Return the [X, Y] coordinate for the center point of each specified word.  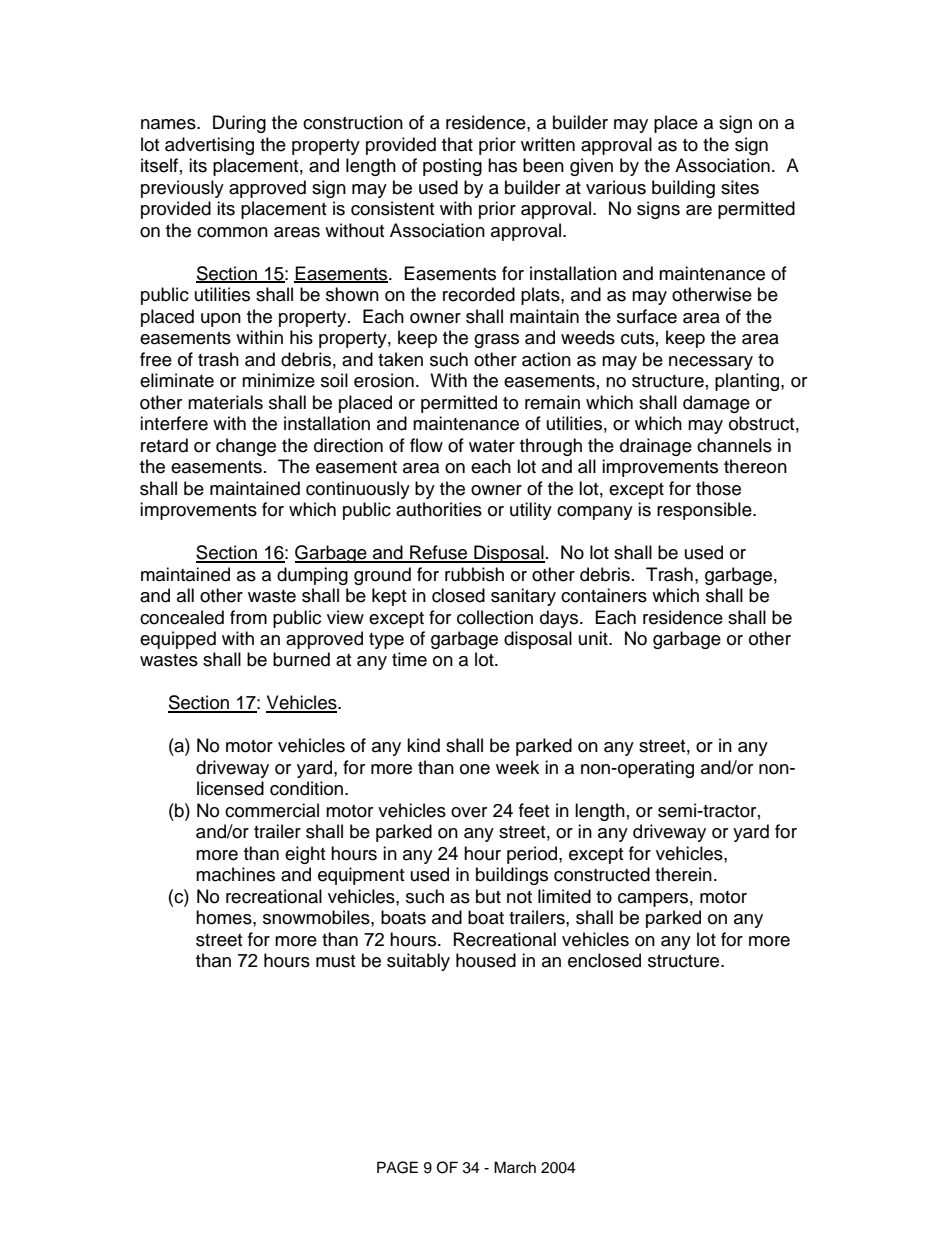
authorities [439, 509]
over [469, 812]
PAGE [397, 1167]
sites [740, 187]
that [457, 144]
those [718, 488]
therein [683, 874]
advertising [209, 146]
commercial [272, 810]
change [246, 447]
